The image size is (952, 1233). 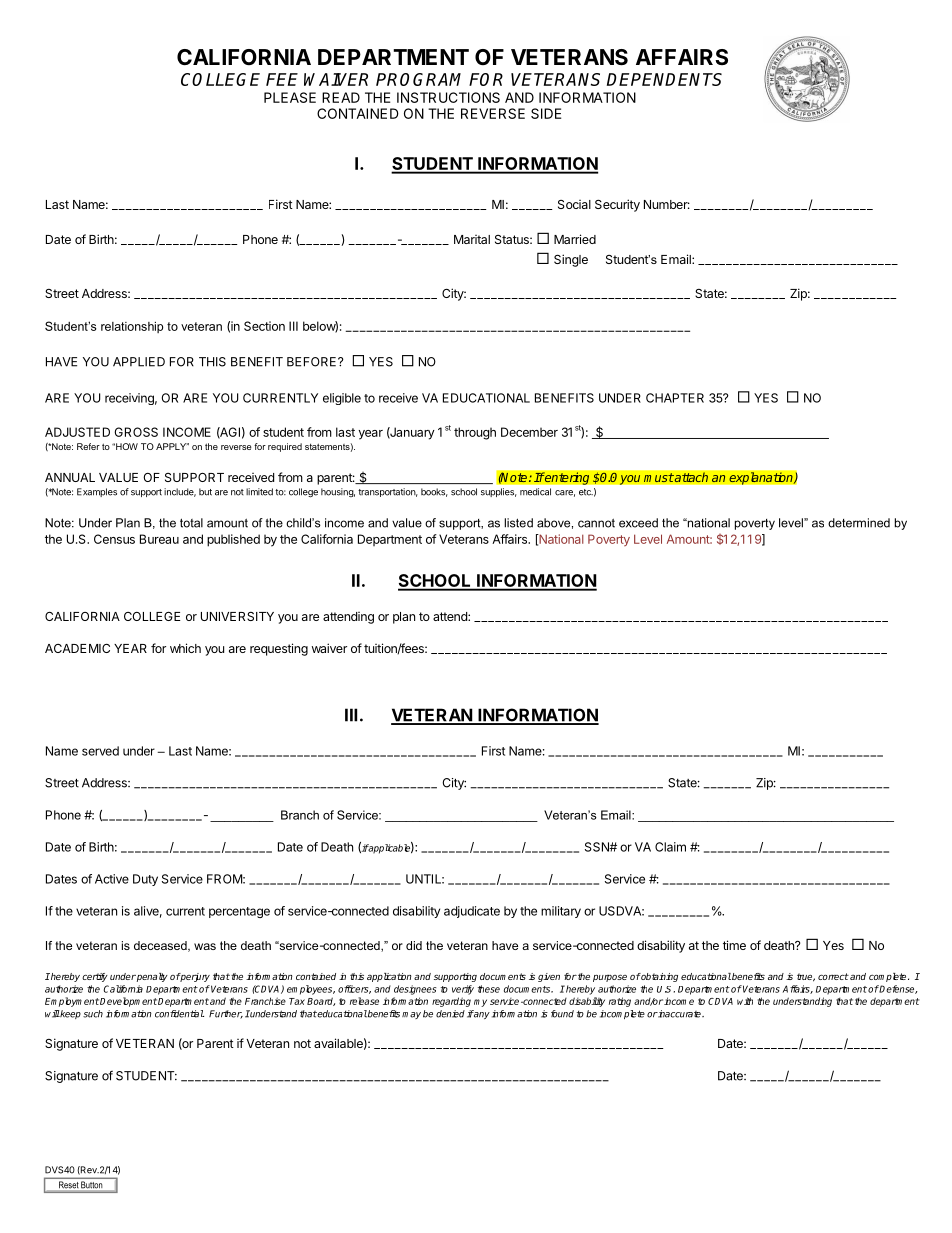 I want to click on which, so click(x=185, y=648).
